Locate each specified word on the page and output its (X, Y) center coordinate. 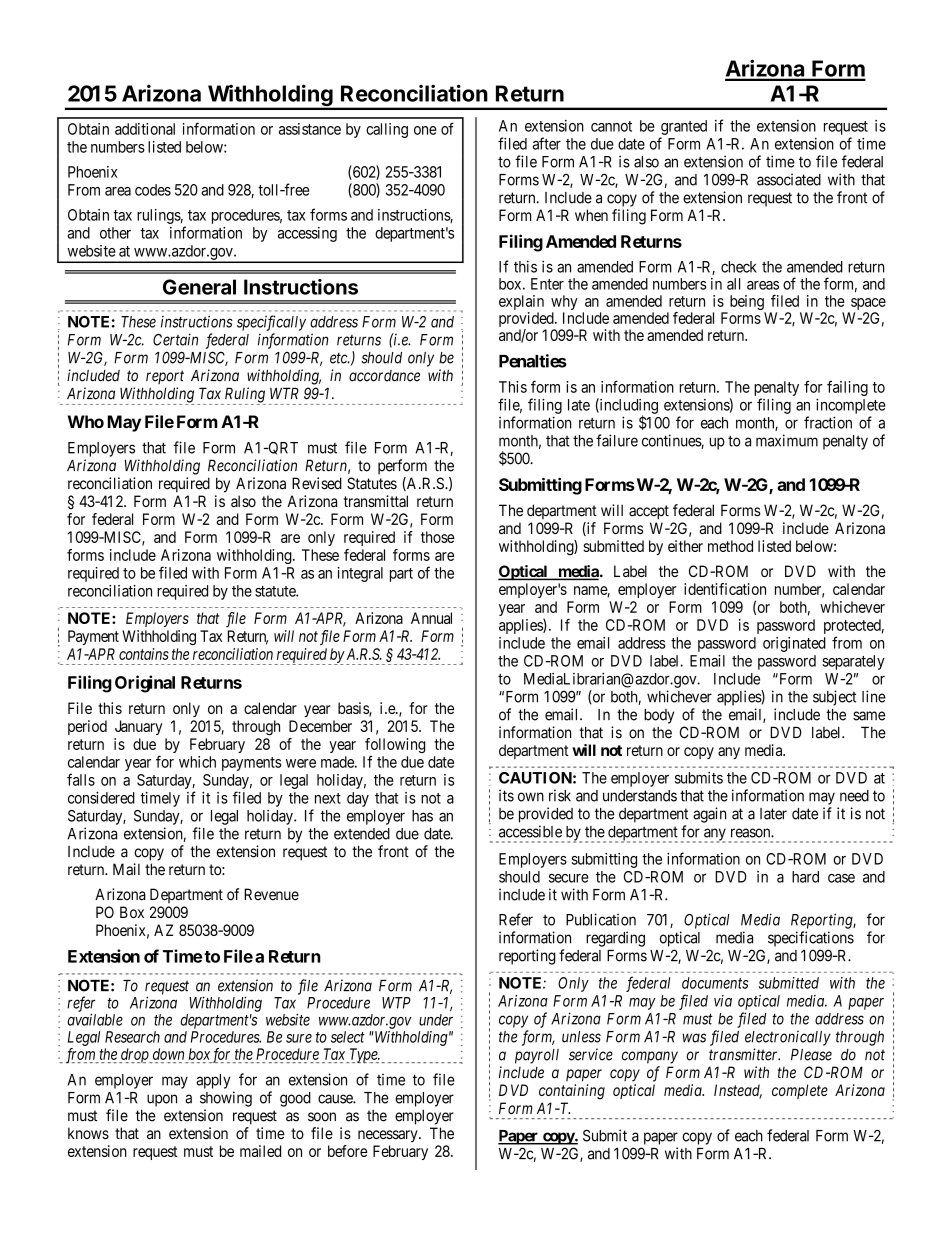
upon (162, 1100)
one (425, 130)
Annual (431, 618)
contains (144, 654)
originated (794, 644)
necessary (389, 1136)
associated (789, 179)
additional (145, 129)
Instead (738, 1091)
